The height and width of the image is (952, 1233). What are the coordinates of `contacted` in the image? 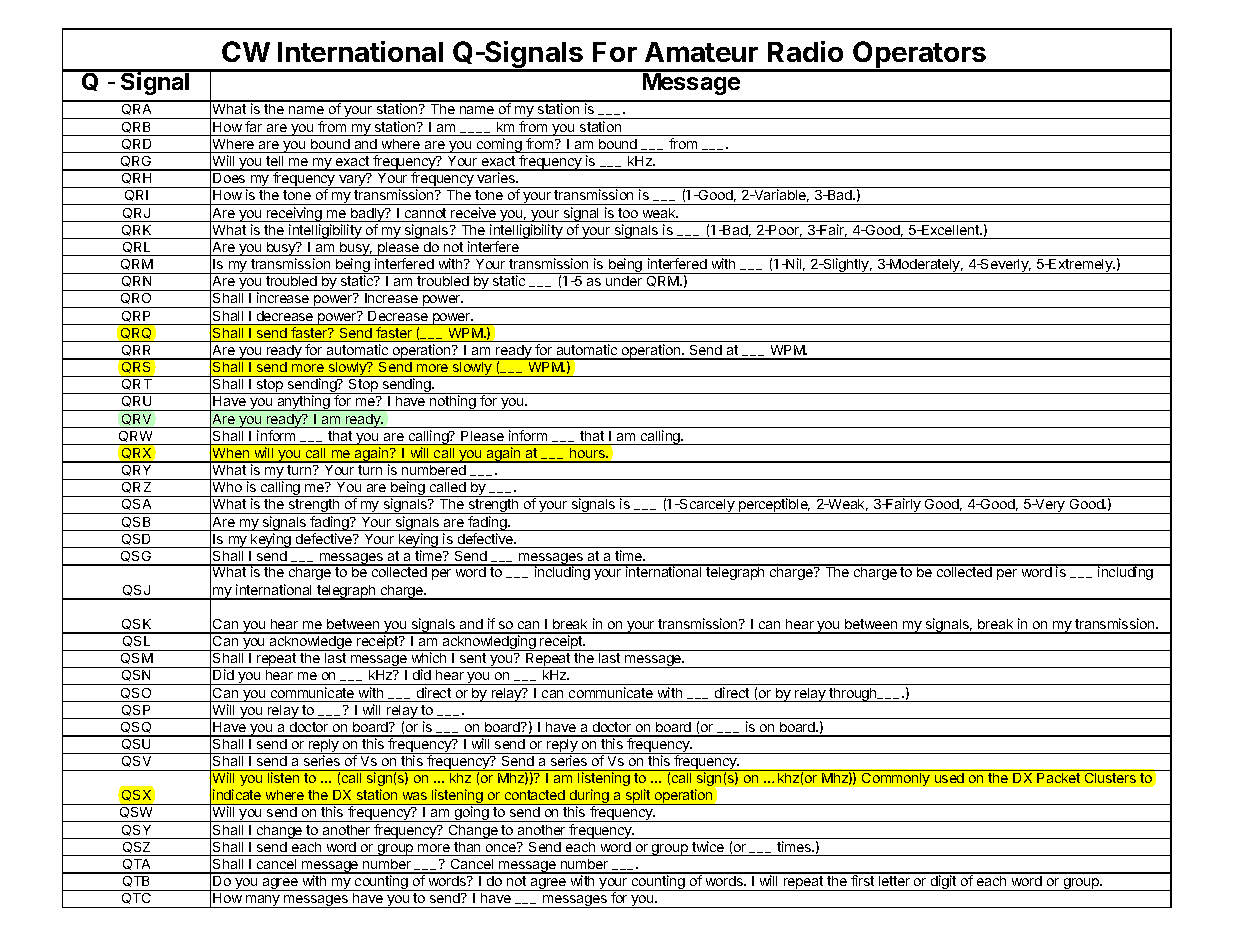 It's located at (535, 795).
